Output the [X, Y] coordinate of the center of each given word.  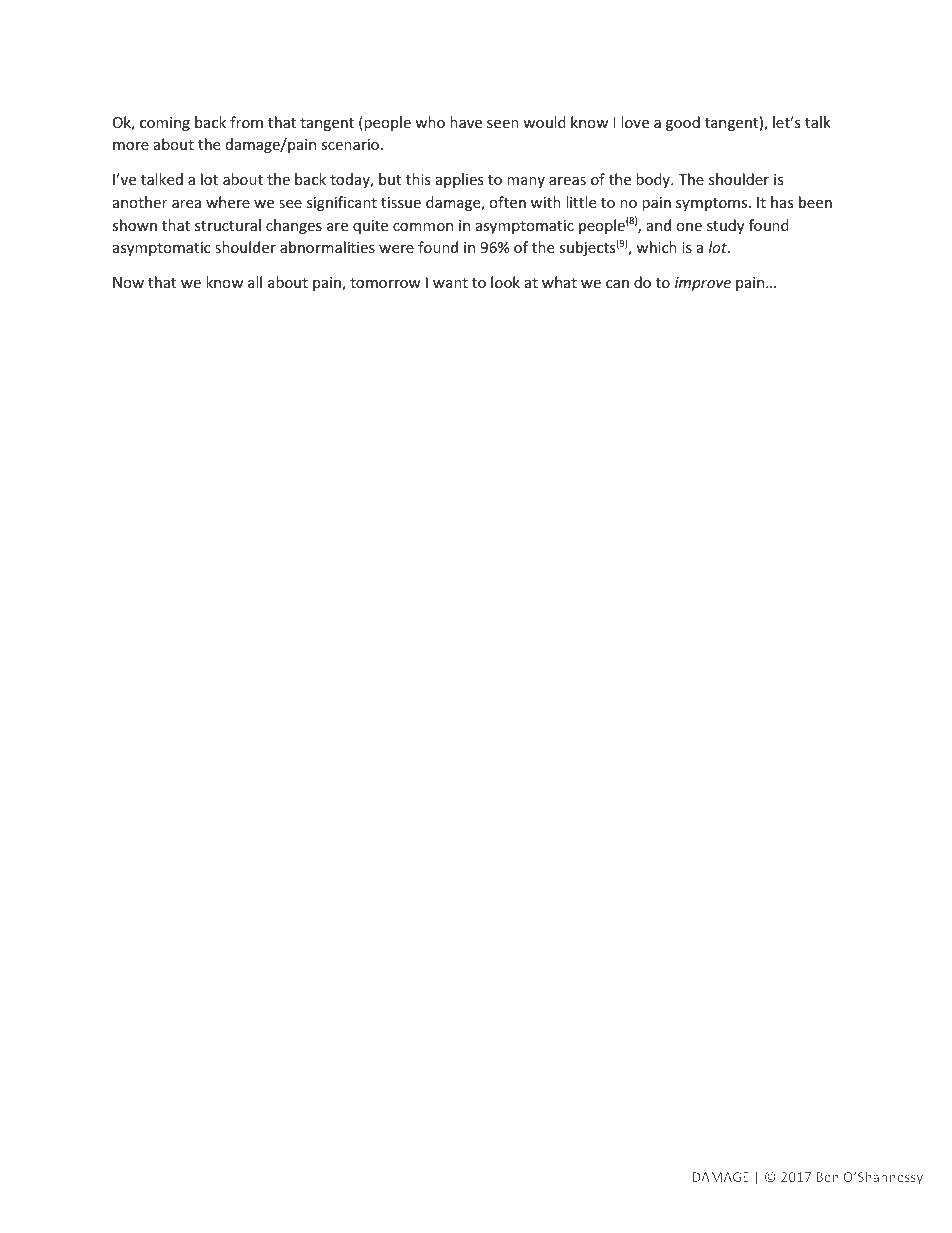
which [656, 247]
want [450, 283]
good [683, 123]
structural [228, 225]
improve [703, 284]
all [255, 282]
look [505, 282]
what [559, 282]
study [725, 226]
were [396, 249]
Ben [827, 1177]
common [423, 227]
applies [460, 180]
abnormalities [327, 247]
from [246, 122]
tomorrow [385, 283]
